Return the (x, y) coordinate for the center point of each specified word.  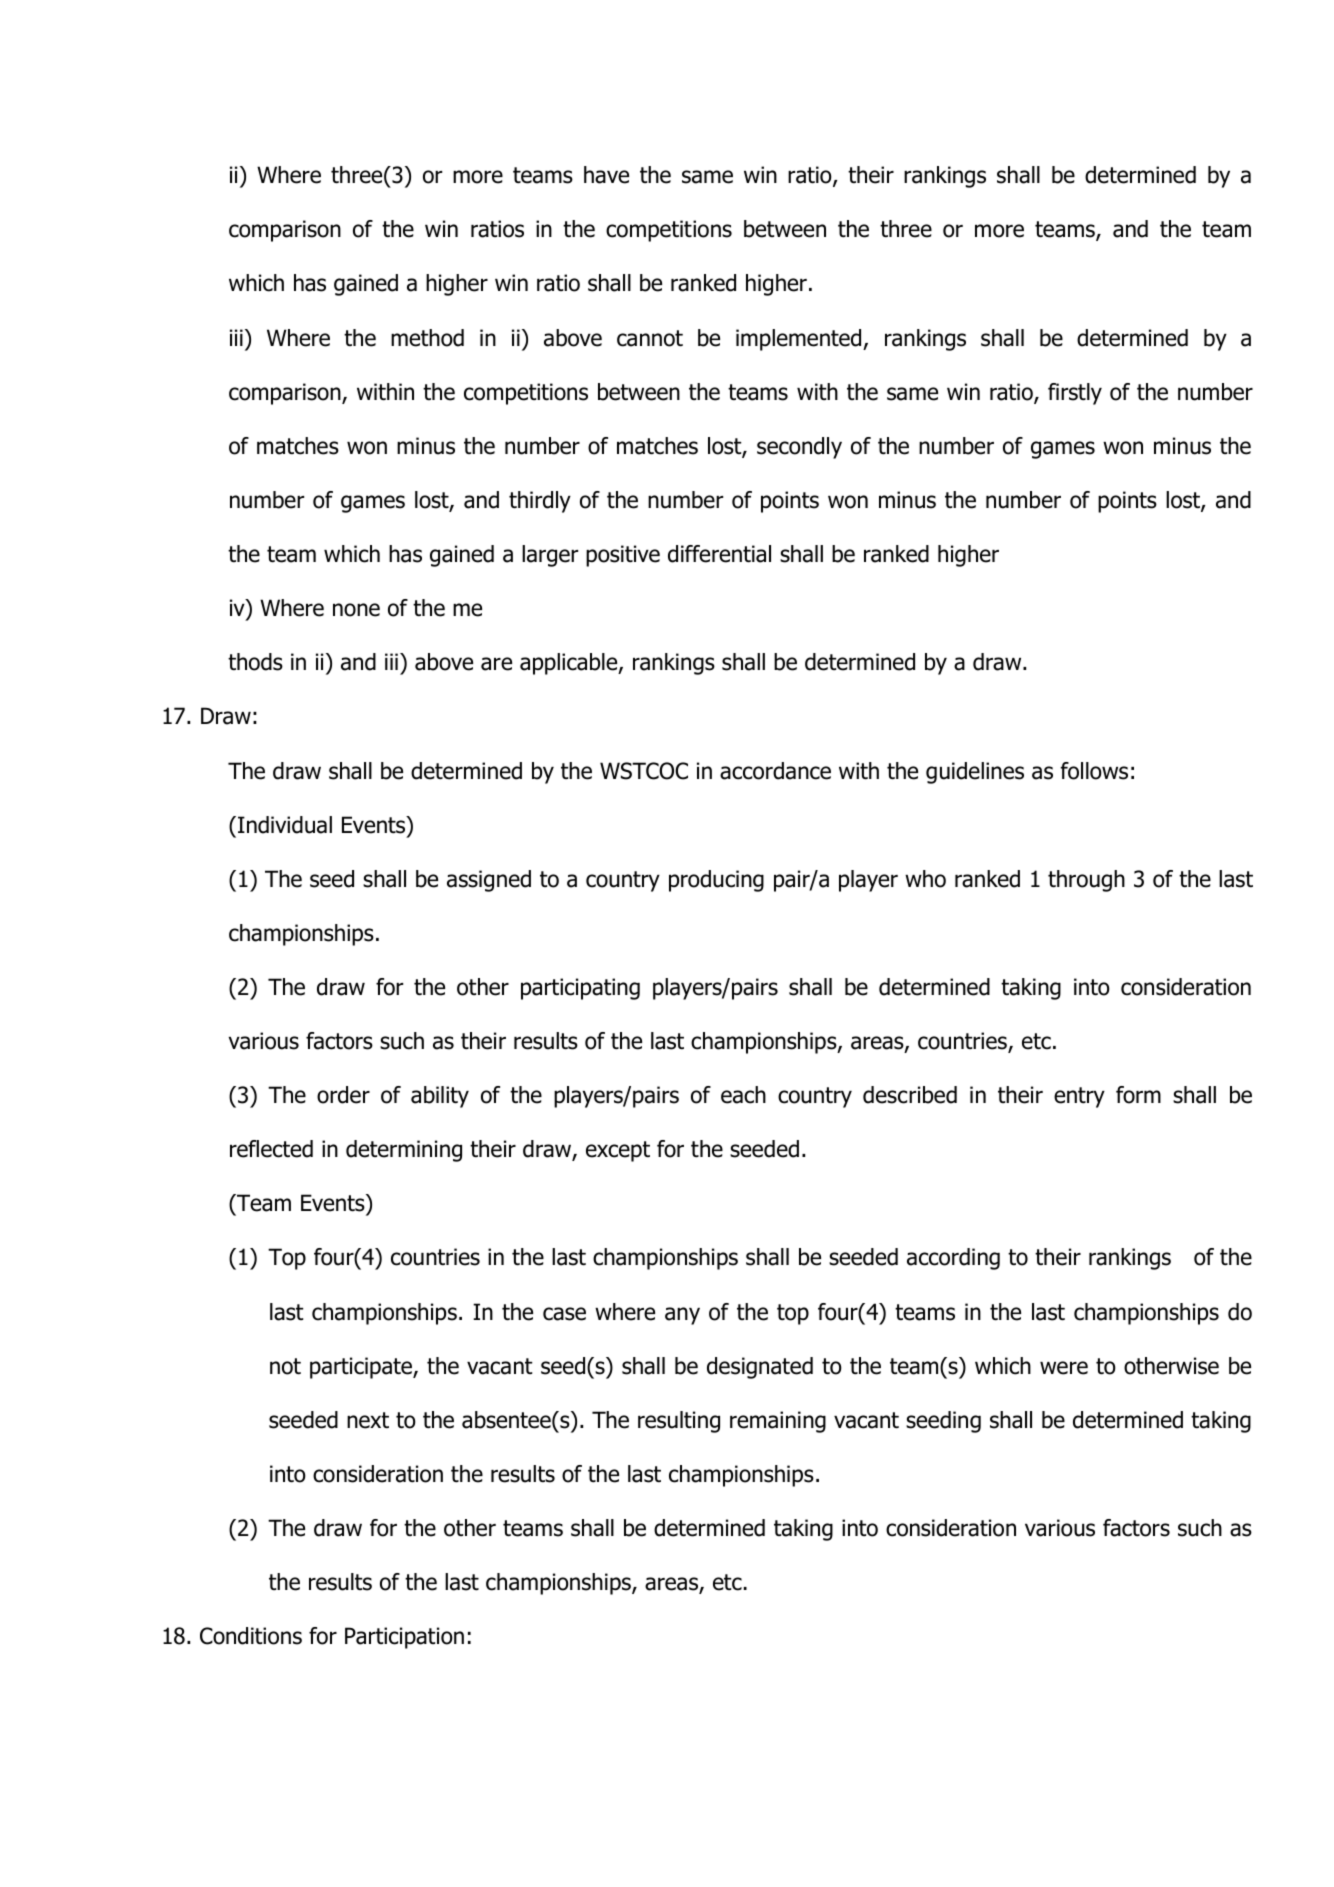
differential (719, 554)
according (953, 1259)
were (1064, 1368)
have (606, 175)
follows (1094, 771)
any (682, 1316)
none (356, 610)
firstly (1075, 394)
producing (716, 881)
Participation (404, 1638)
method (427, 338)
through (1086, 881)
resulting (679, 1422)
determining (404, 1151)
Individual (285, 825)
